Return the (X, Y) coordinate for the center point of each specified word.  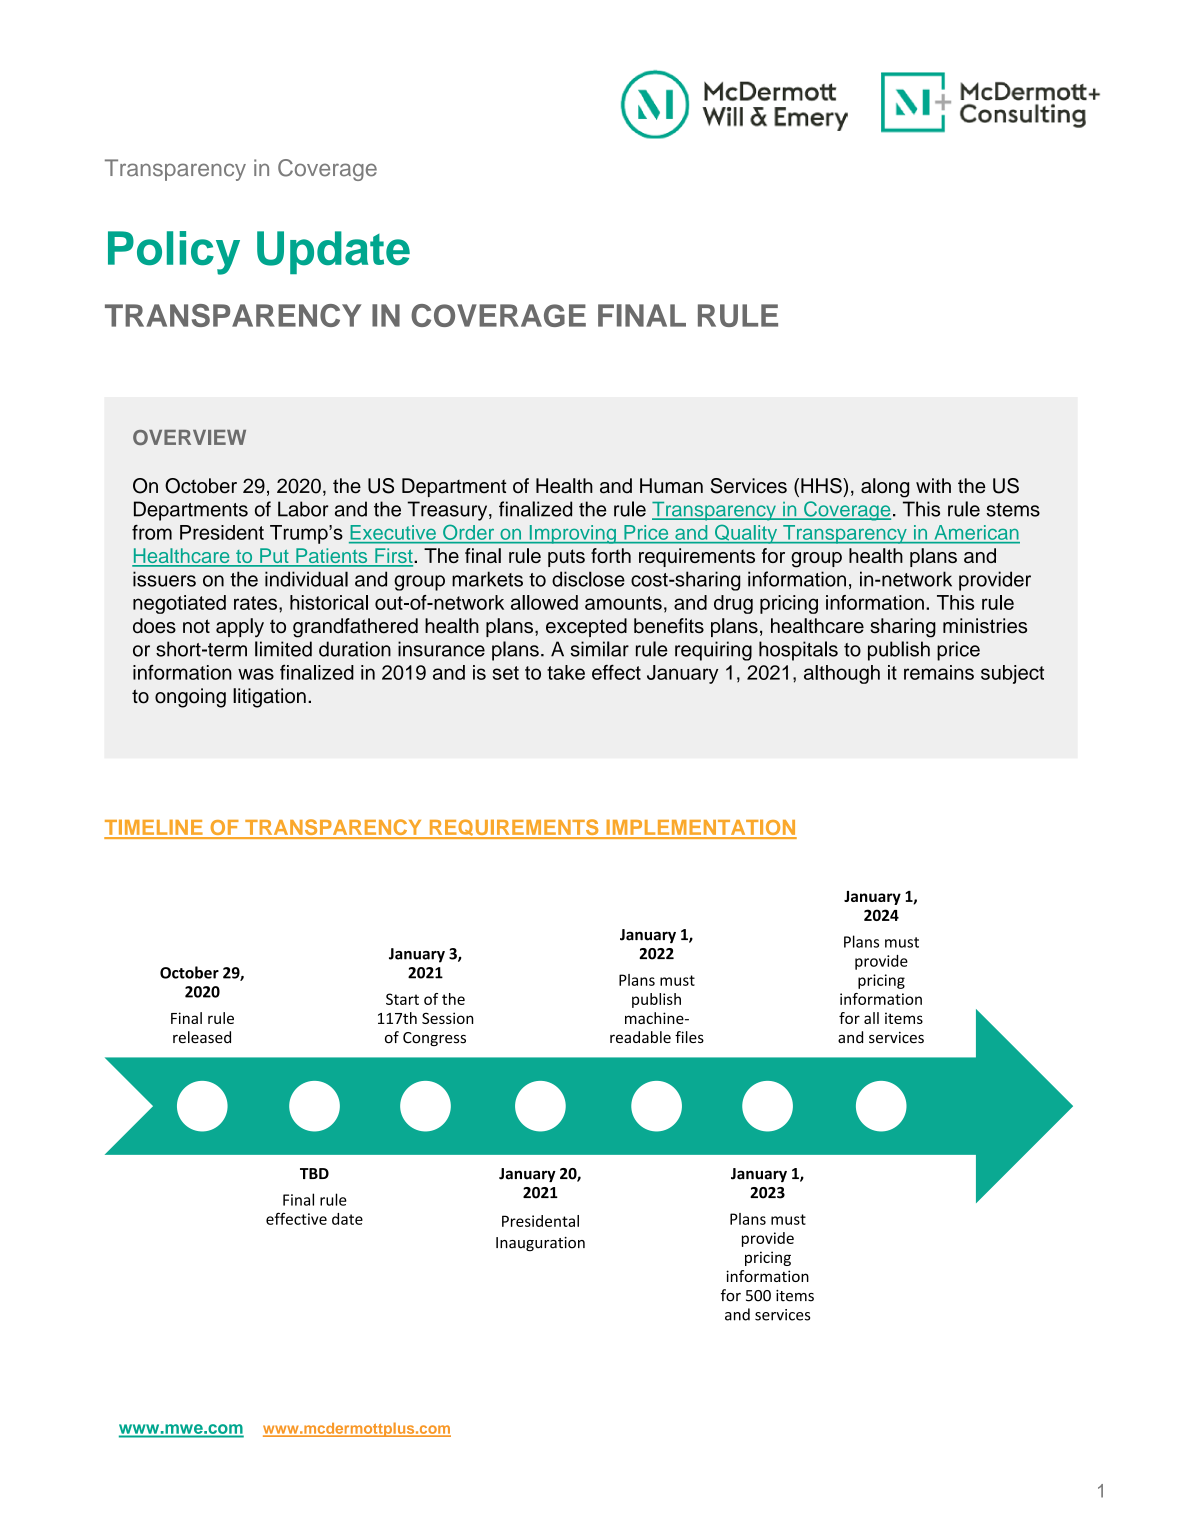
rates (257, 603)
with (933, 485)
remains (939, 672)
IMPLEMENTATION (700, 828)
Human (671, 486)
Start (402, 999)
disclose (588, 579)
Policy (174, 253)
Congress (434, 1039)
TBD (314, 1173)
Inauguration (540, 1244)
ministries (985, 626)
